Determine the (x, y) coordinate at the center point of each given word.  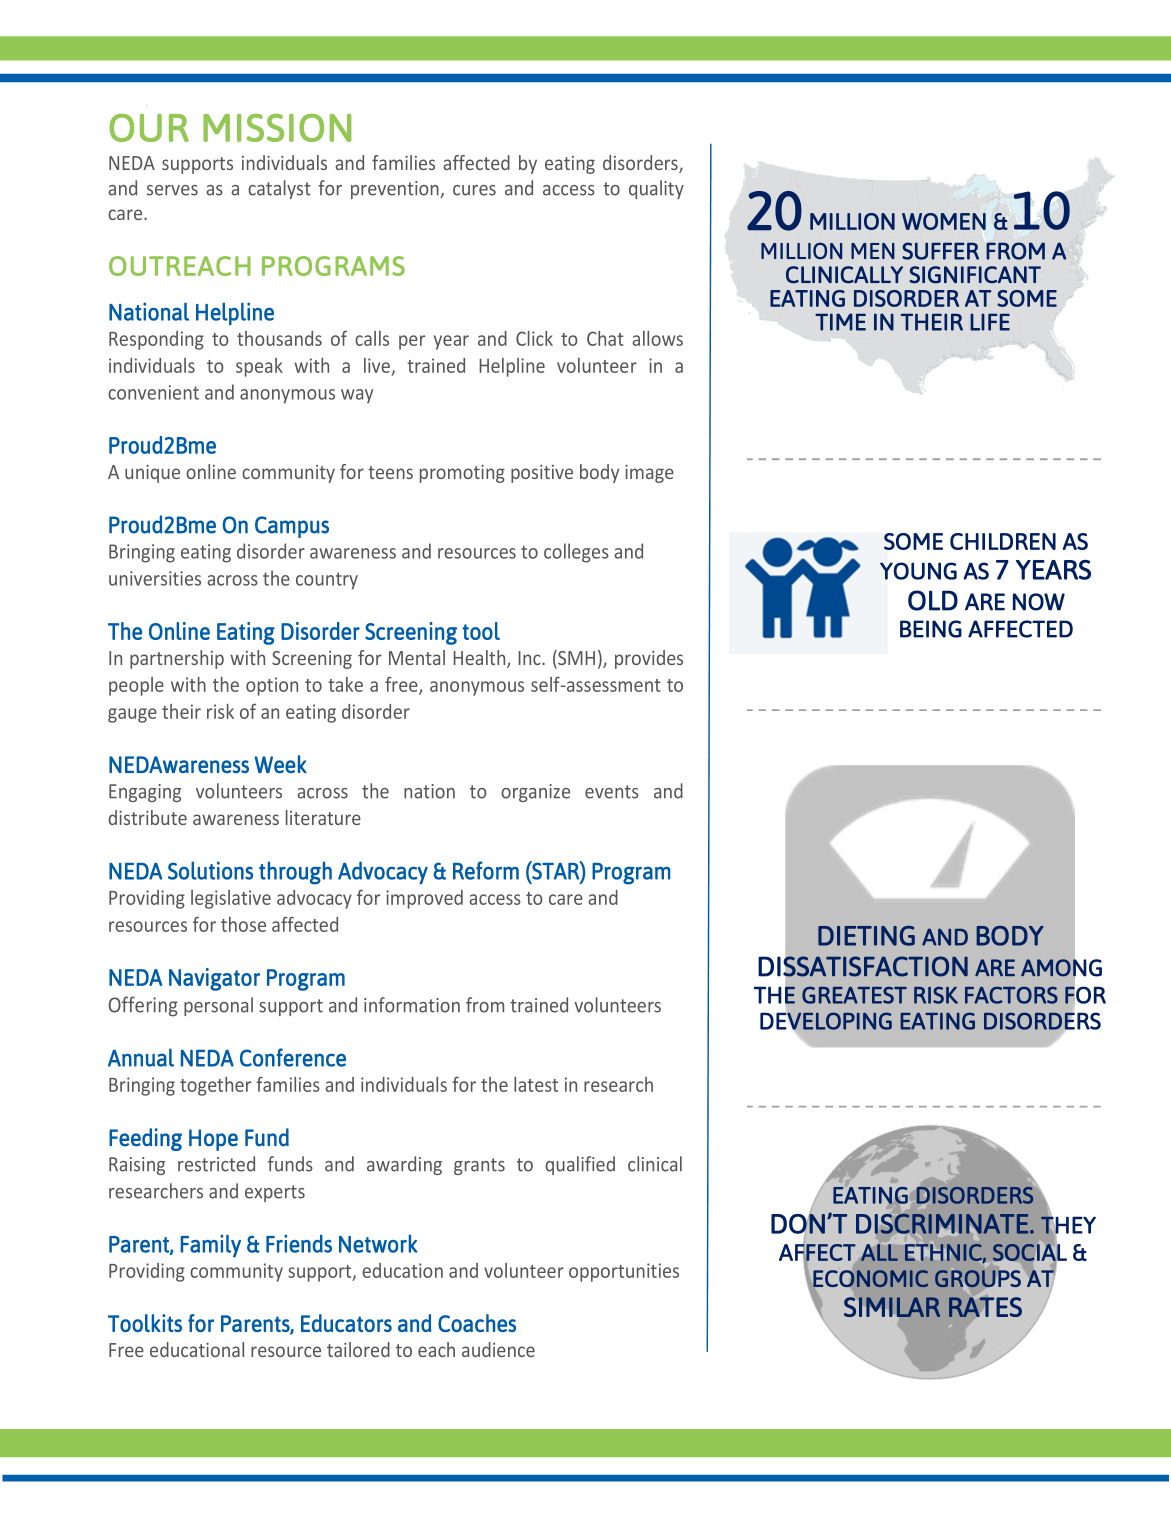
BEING (931, 629)
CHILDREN (1003, 541)
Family (211, 1246)
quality (656, 189)
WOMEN (944, 221)
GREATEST (854, 995)
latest (536, 1084)
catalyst (279, 189)
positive (542, 474)
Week (280, 764)
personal (218, 1006)
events (612, 792)
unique (152, 474)
